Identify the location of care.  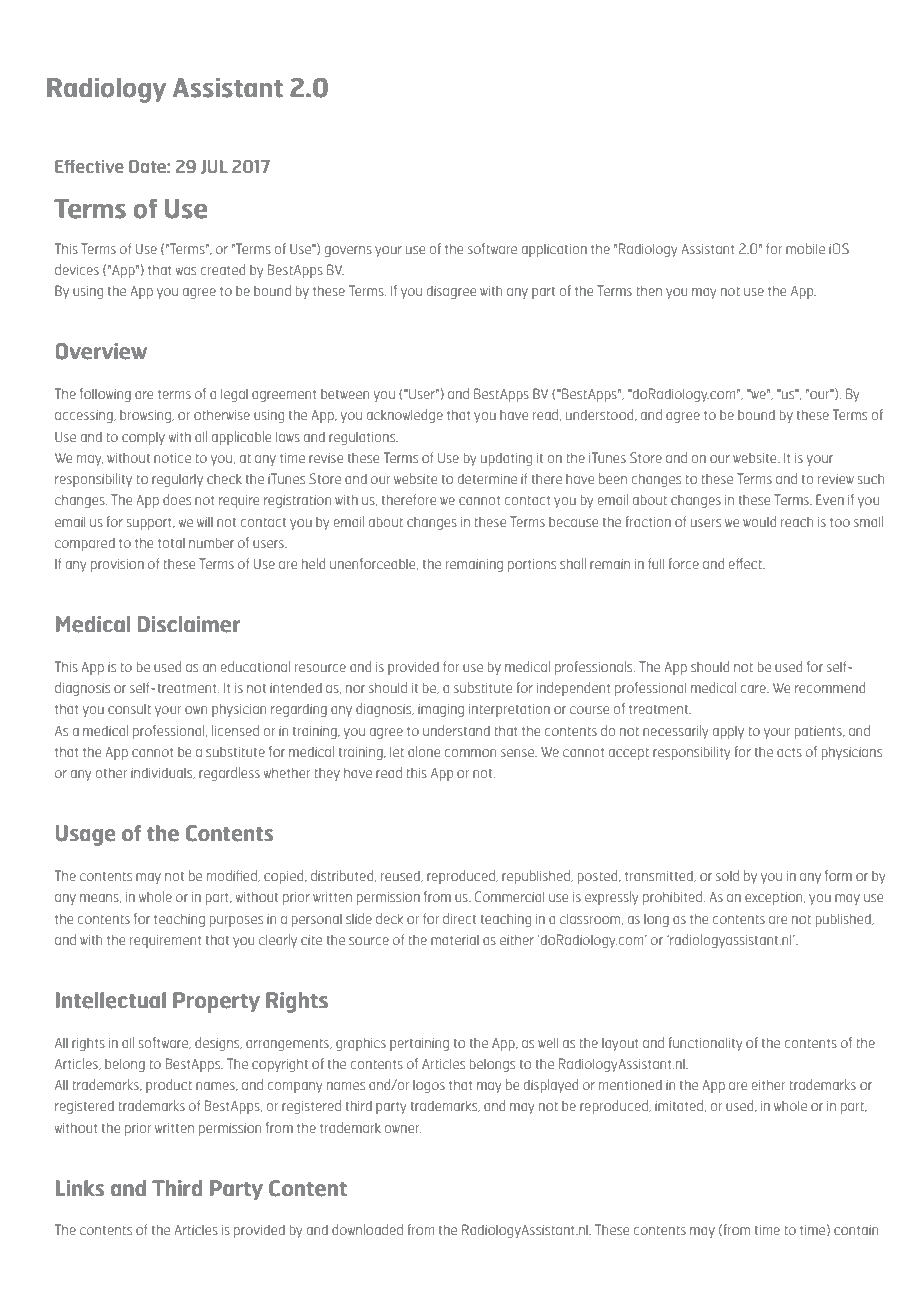
(754, 689).
